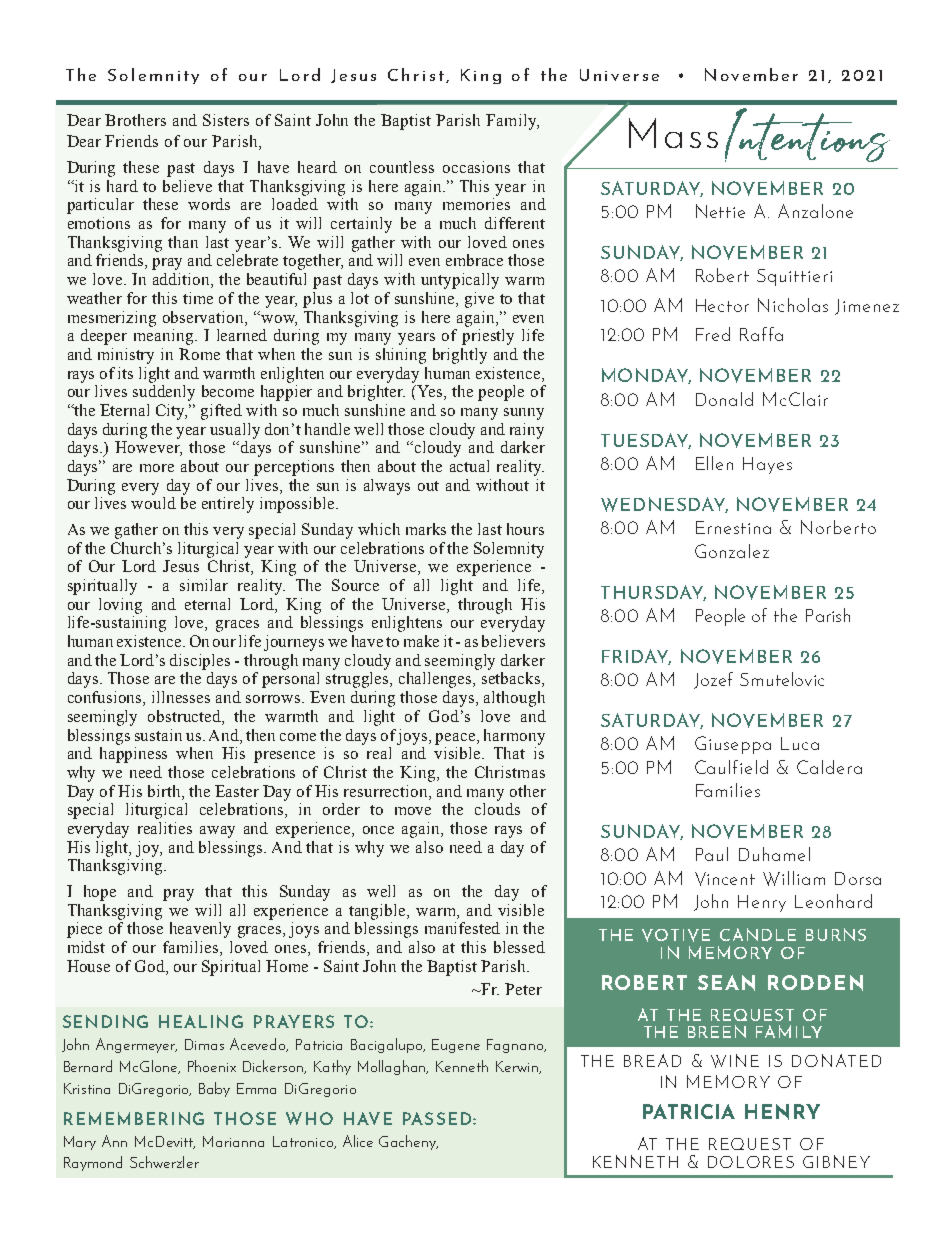 The height and width of the image is (1233, 952). What do you see at coordinates (438, 1118) in the image?
I see `PASSED` at bounding box center [438, 1118].
